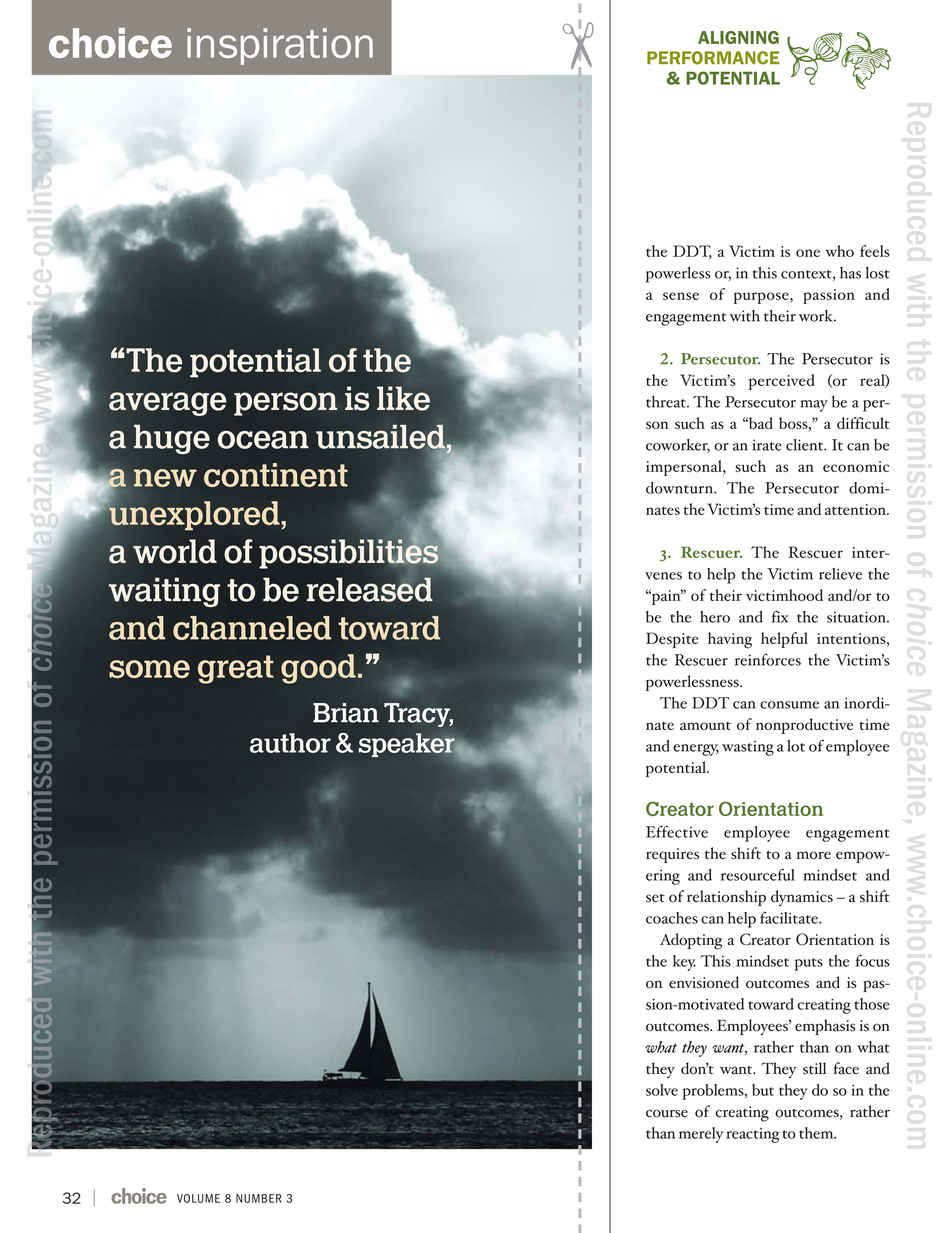 This screenshot has height=1233, width=952. What do you see at coordinates (713, 58) in the screenshot?
I see `PERFORMANCE` at bounding box center [713, 58].
